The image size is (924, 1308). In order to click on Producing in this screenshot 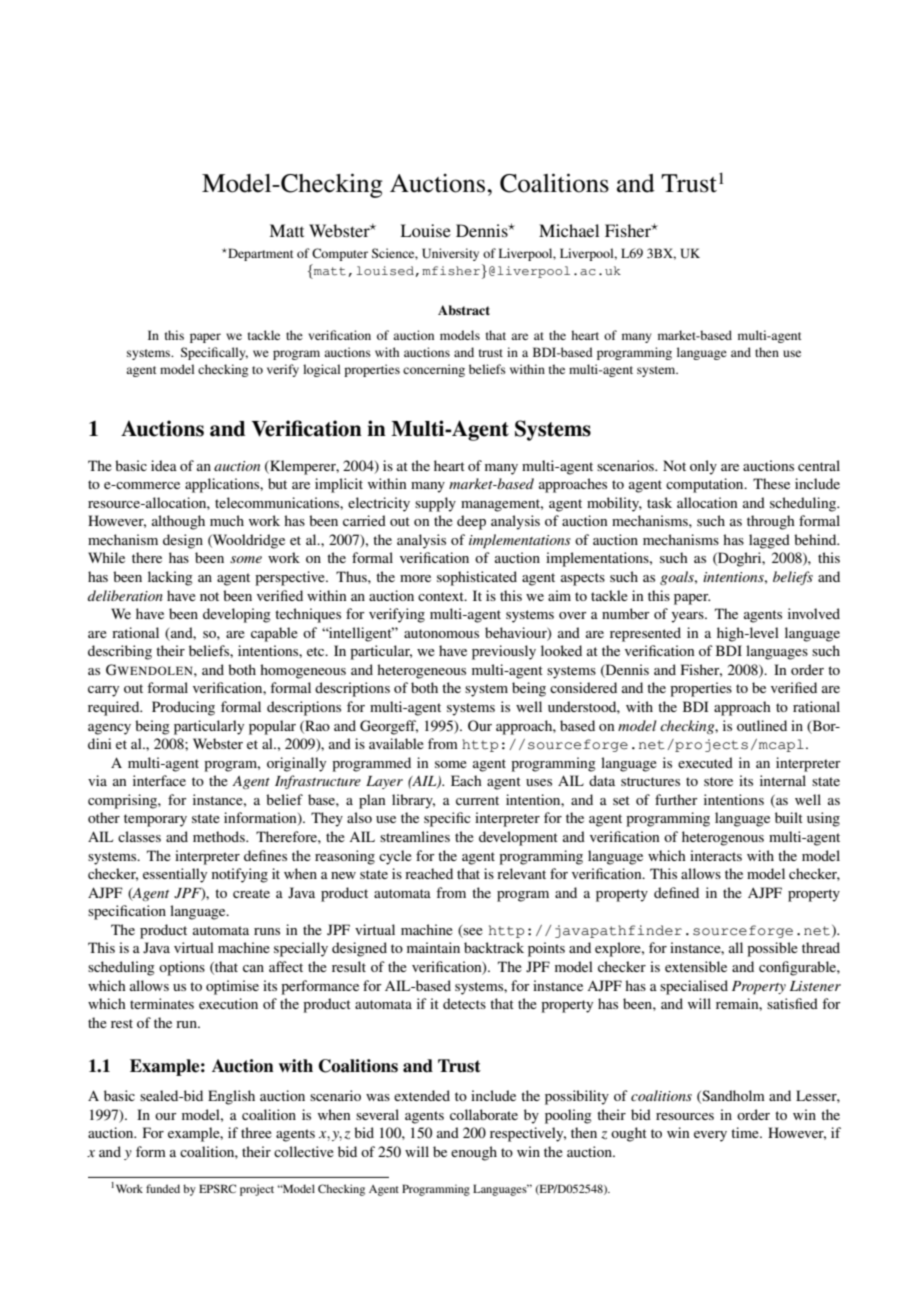, I will do `click(183, 708)`.
